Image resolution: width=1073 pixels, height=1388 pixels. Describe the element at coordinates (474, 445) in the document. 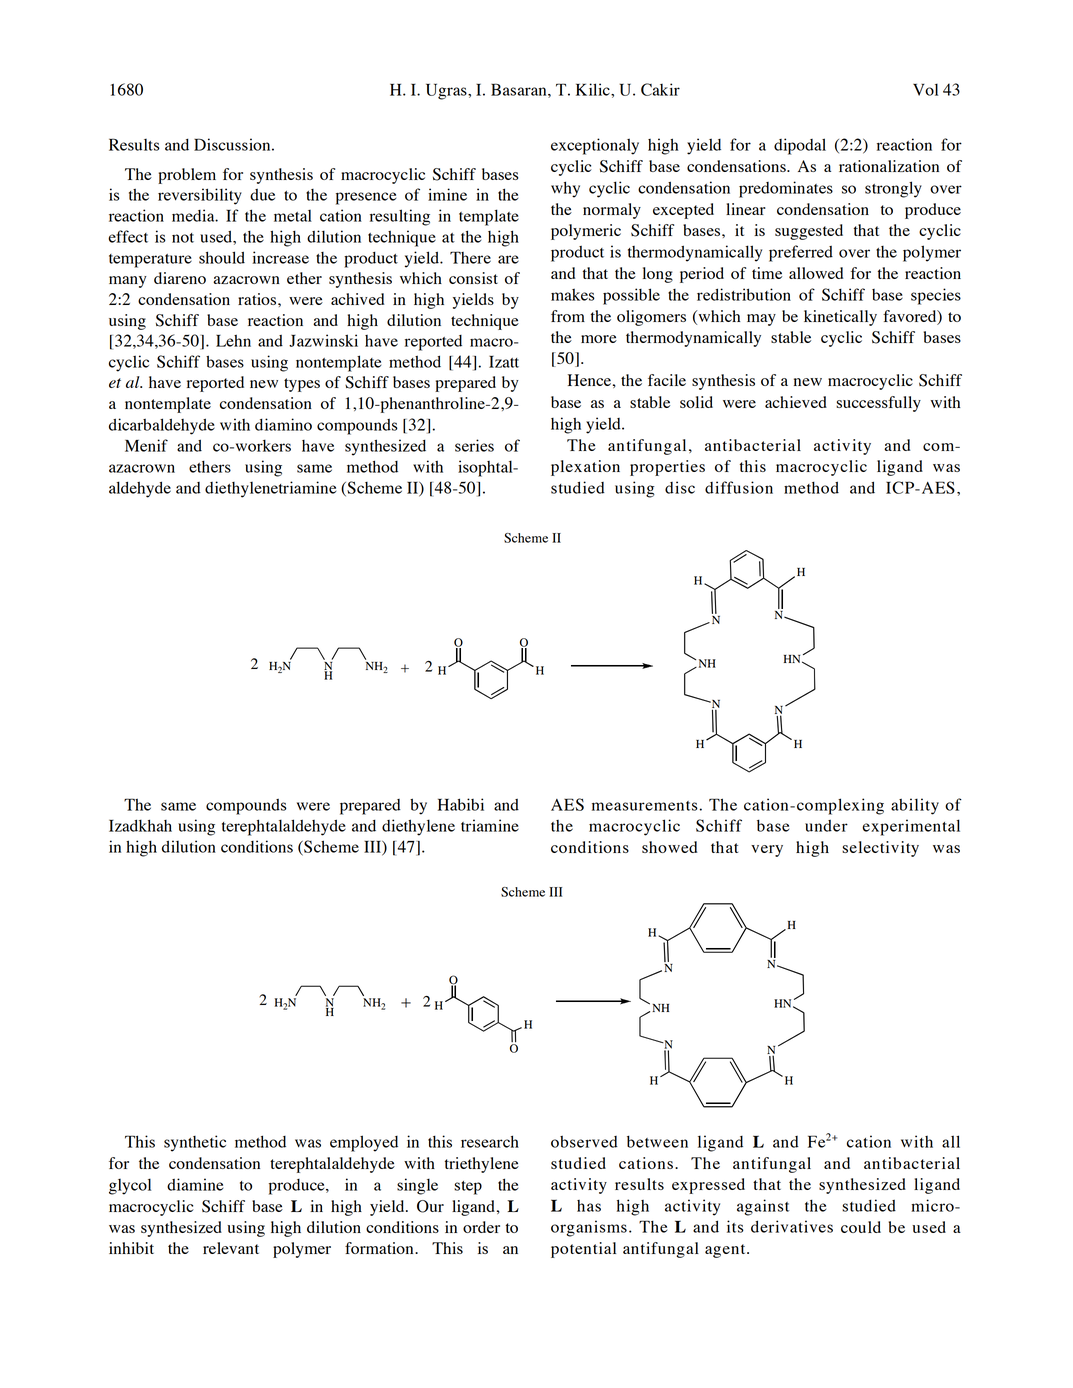

I see `series` at that location.
